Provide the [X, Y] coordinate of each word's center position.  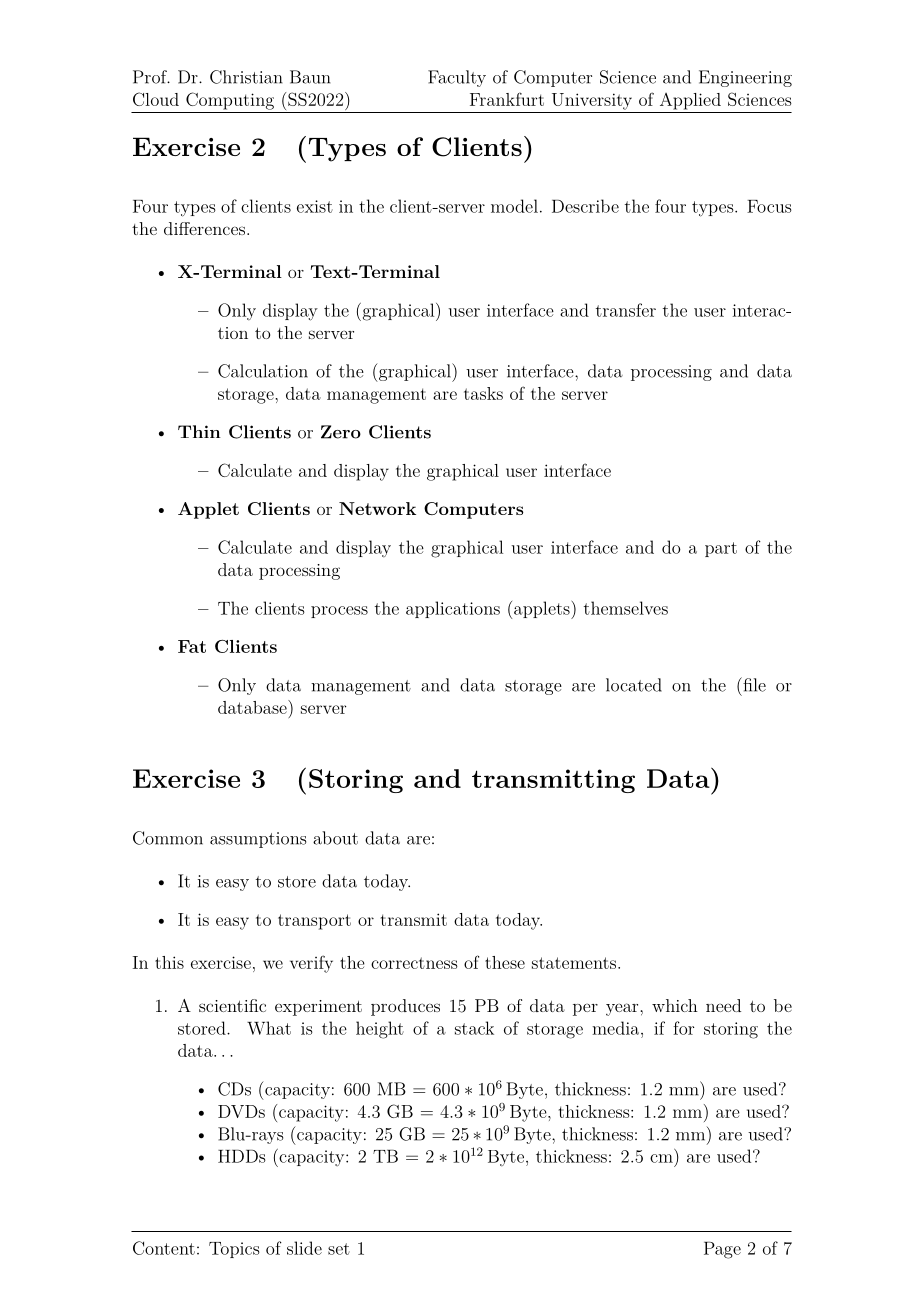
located [634, 685]
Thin [199, 431]
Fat [192, 646]
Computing [230, 101]
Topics [234, 1250]
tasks [483, 393]
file [753, 684]
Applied [690, 101]
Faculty [457, 78]
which [675, 1005]
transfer [626, 310]
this [169, 962]
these [505, 962]
